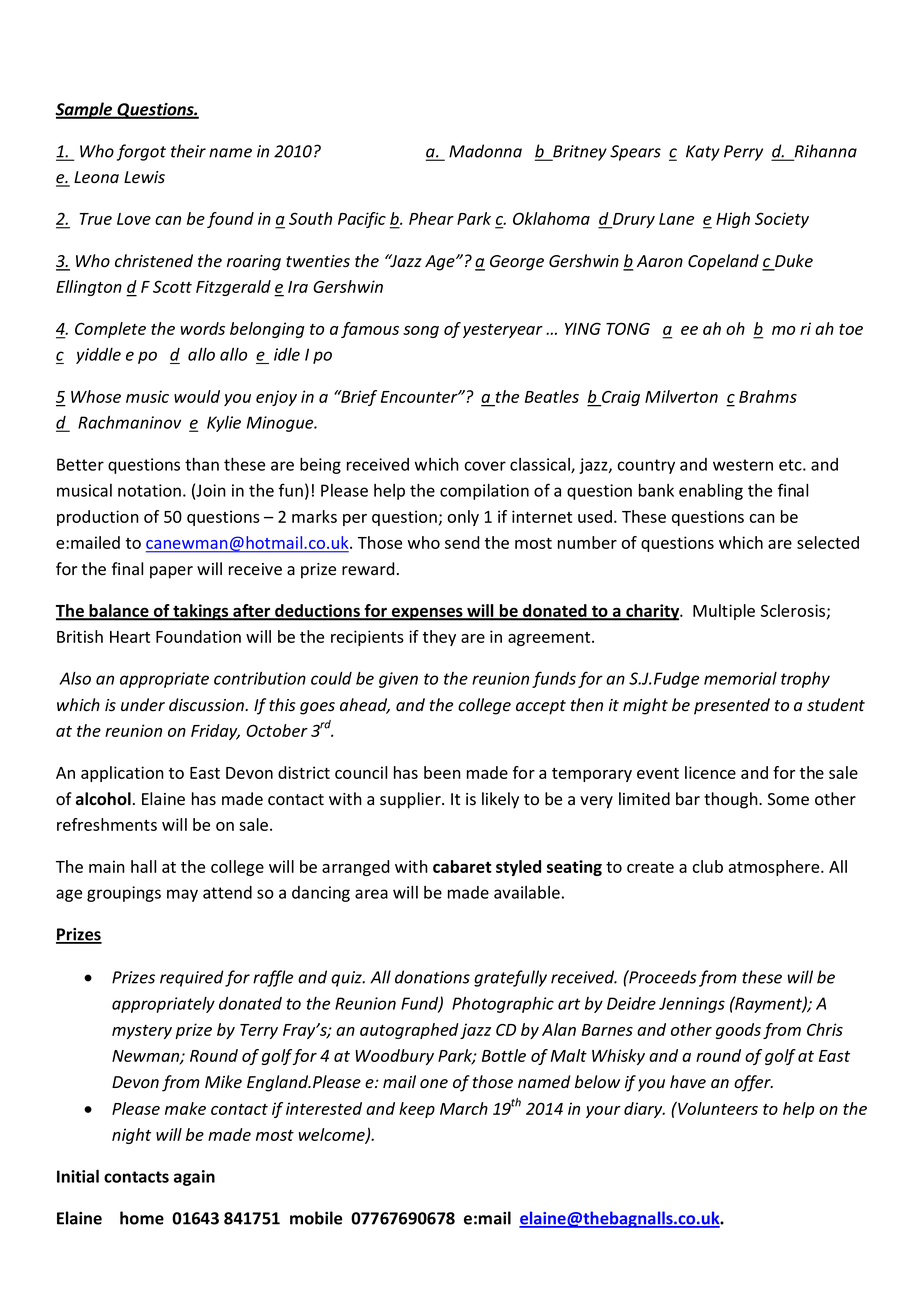 The image size is (924, 1308). I want to click on may, so click(182, 895).
